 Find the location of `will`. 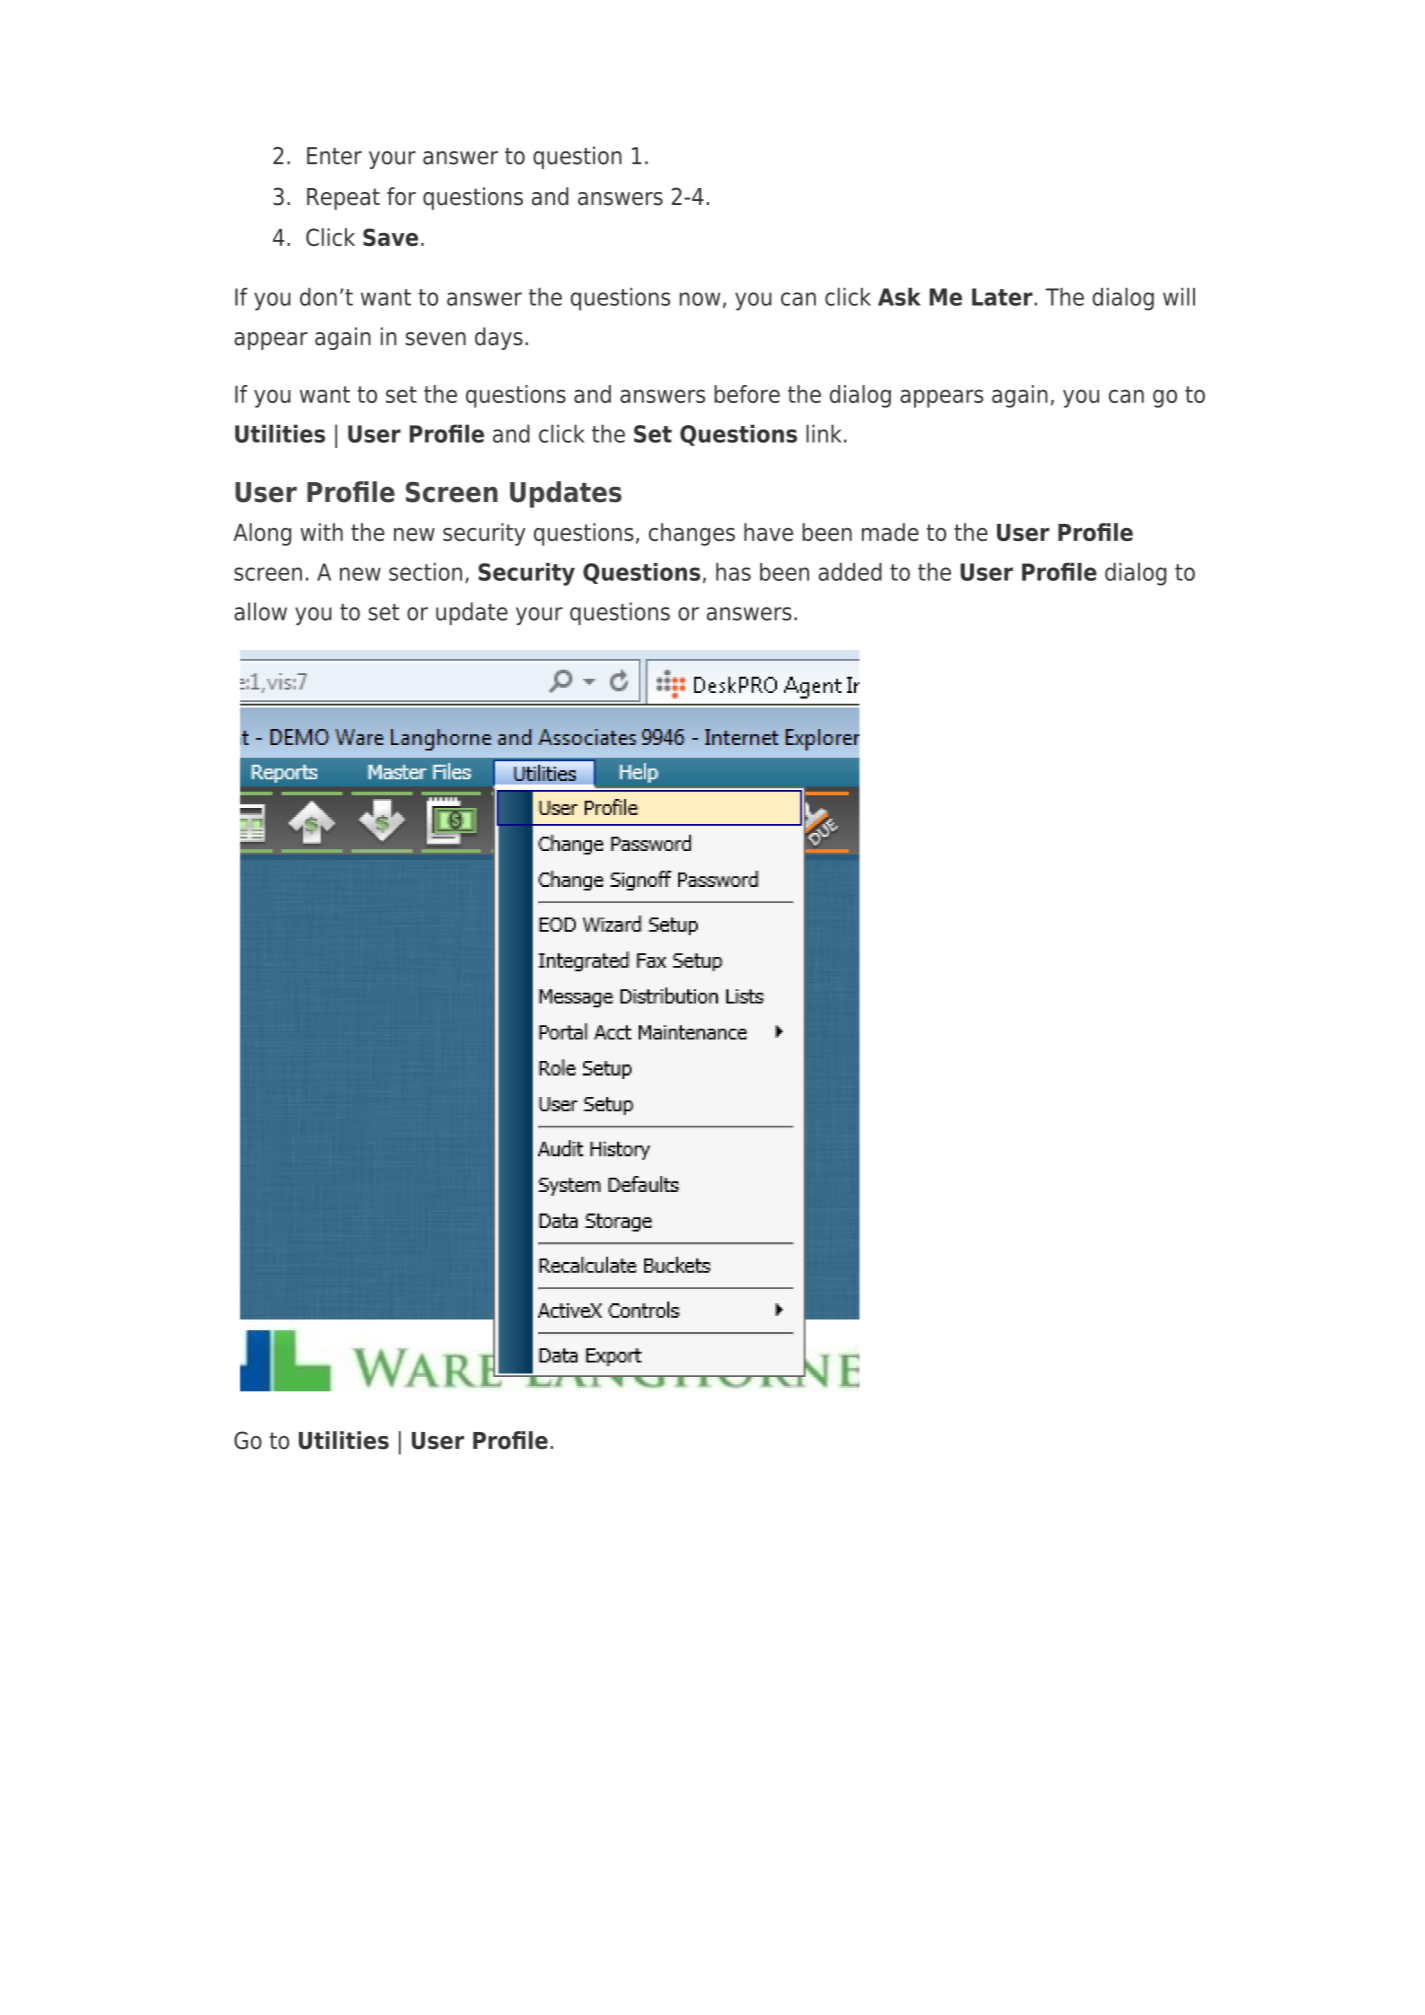

will is located at coordinates (1179, 297).
